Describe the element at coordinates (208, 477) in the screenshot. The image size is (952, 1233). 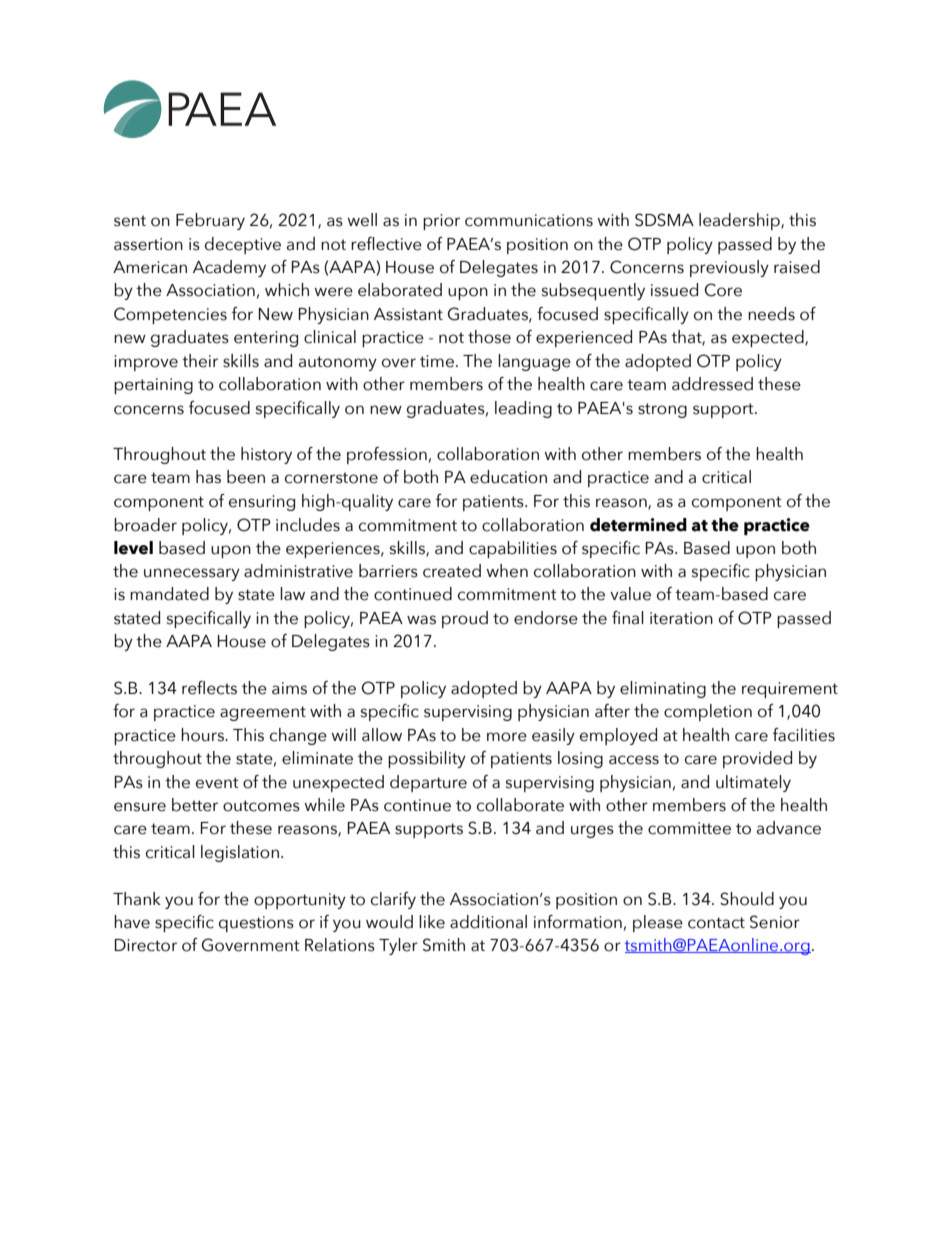
I see `has` at that location.
